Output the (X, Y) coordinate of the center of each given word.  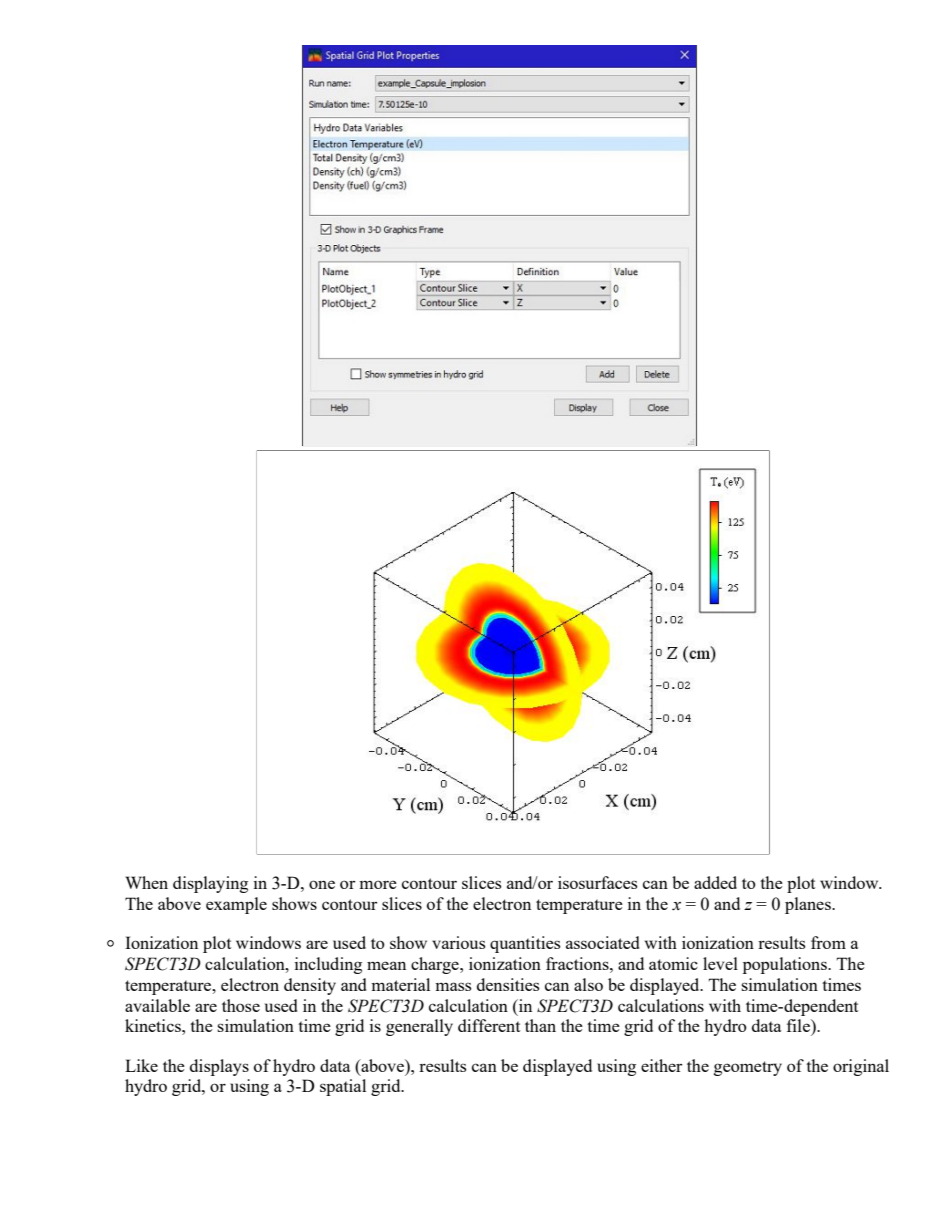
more (378, 884)
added (715, 882)
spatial (343, 1087)
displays (219, 1067)
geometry (748, 1068)
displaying (210, 884)
